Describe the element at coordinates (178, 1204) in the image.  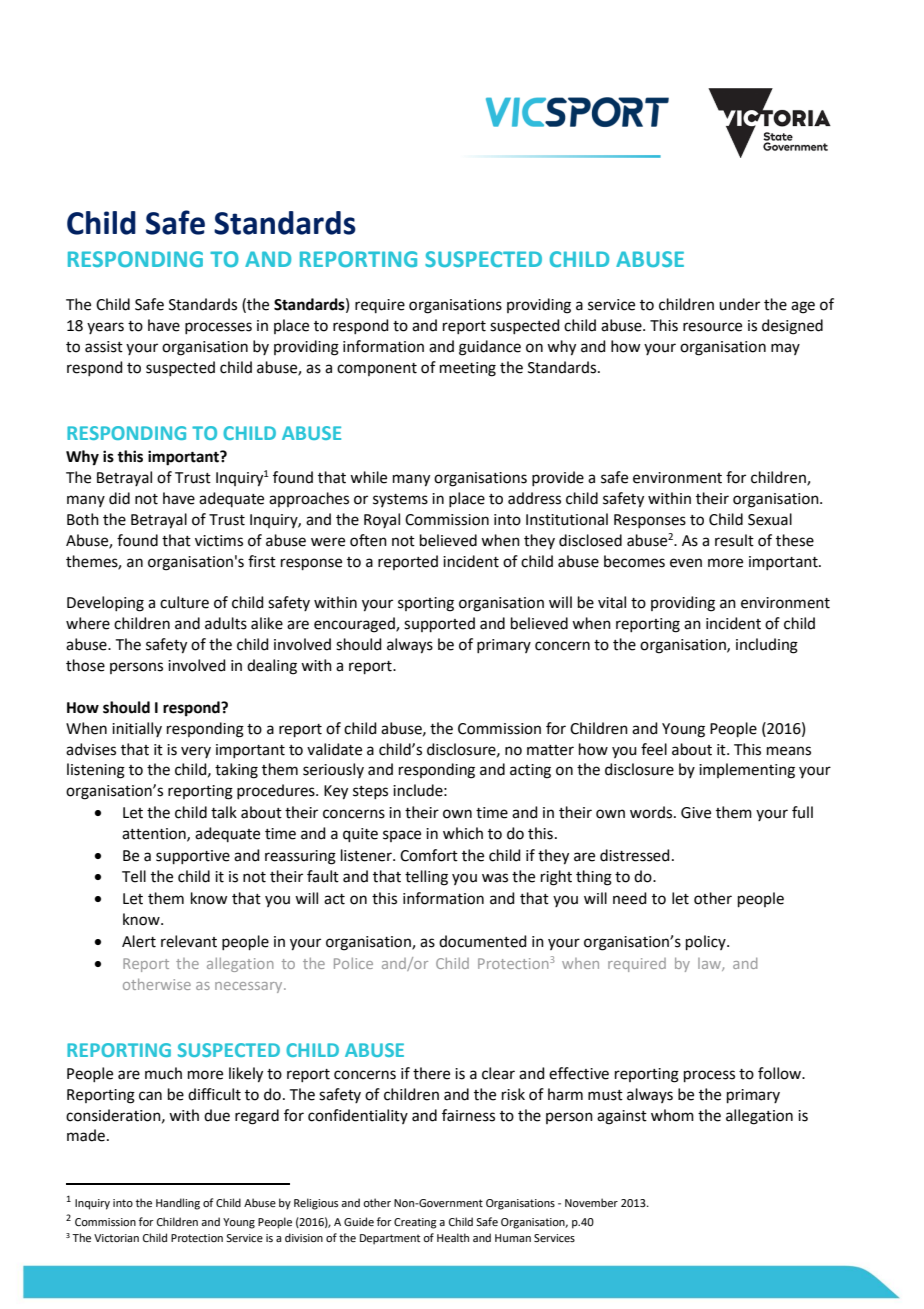
I see `Handling` at that location.
